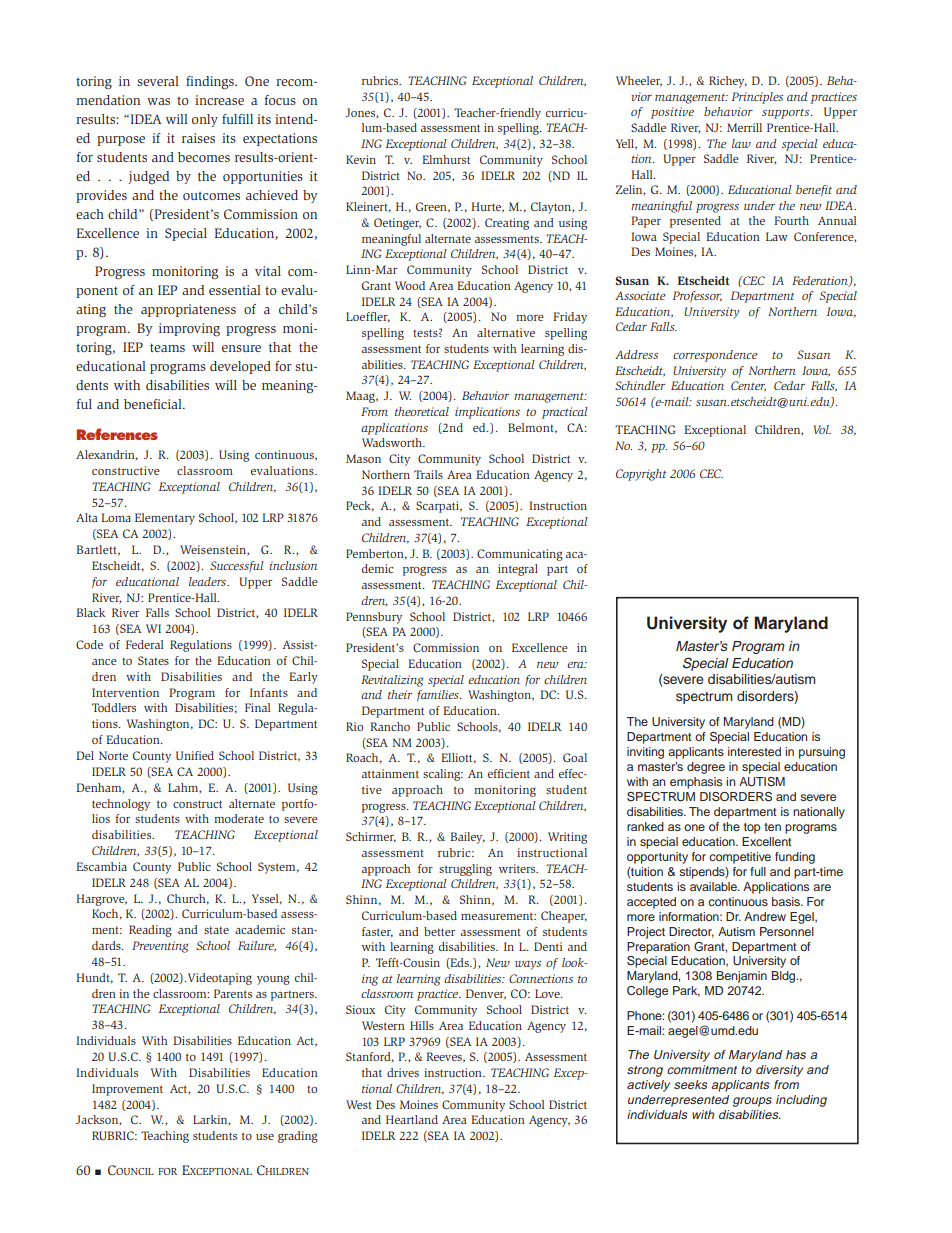 Image resolution: width=952 pixels, height=1233 pixels. I want to click on Heartland, so click(412, 1119).
